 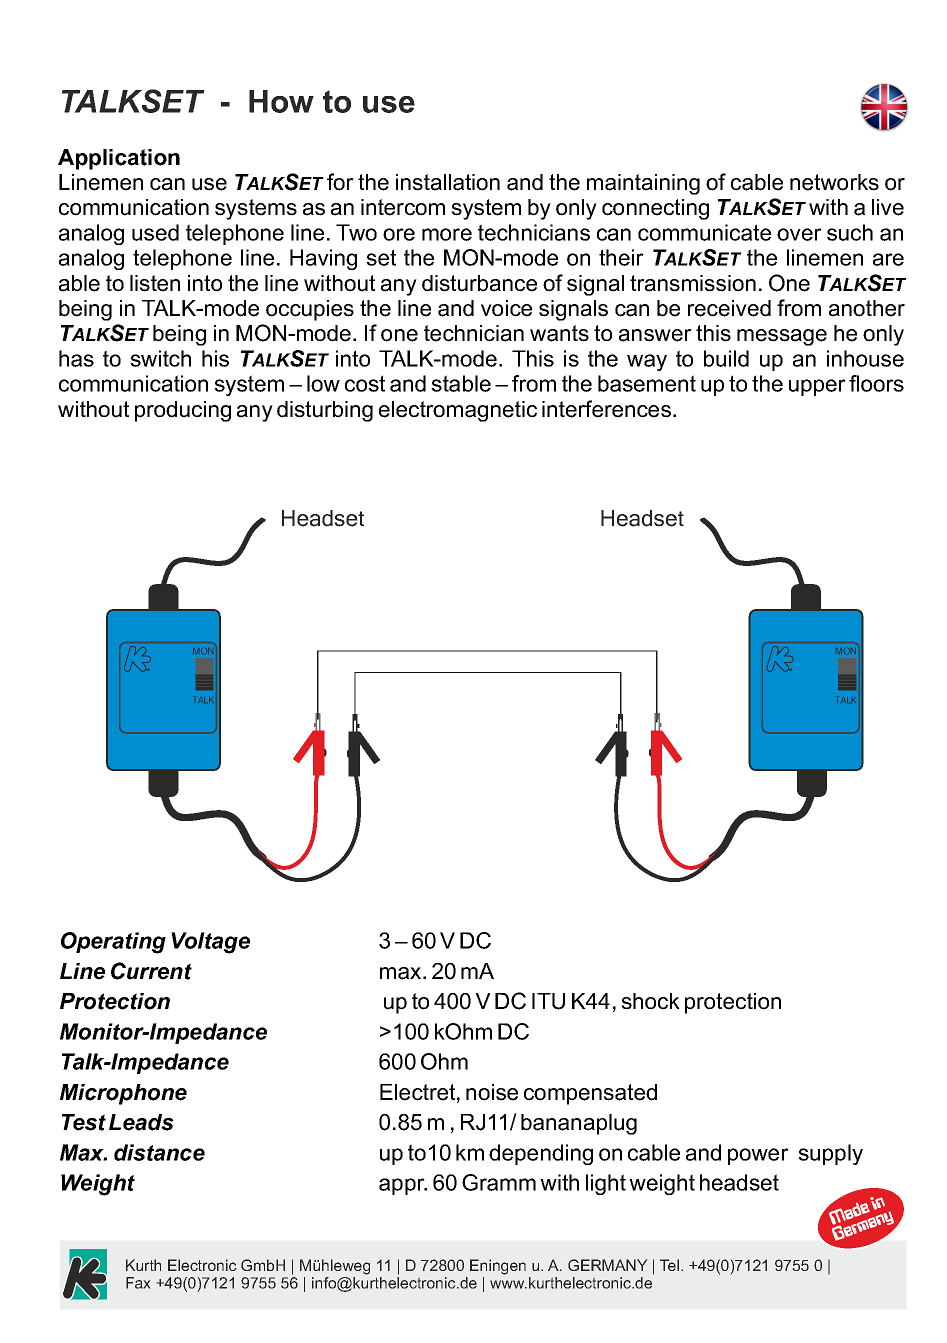 I want to click on Gramm, so click(x=499, y=1182).
